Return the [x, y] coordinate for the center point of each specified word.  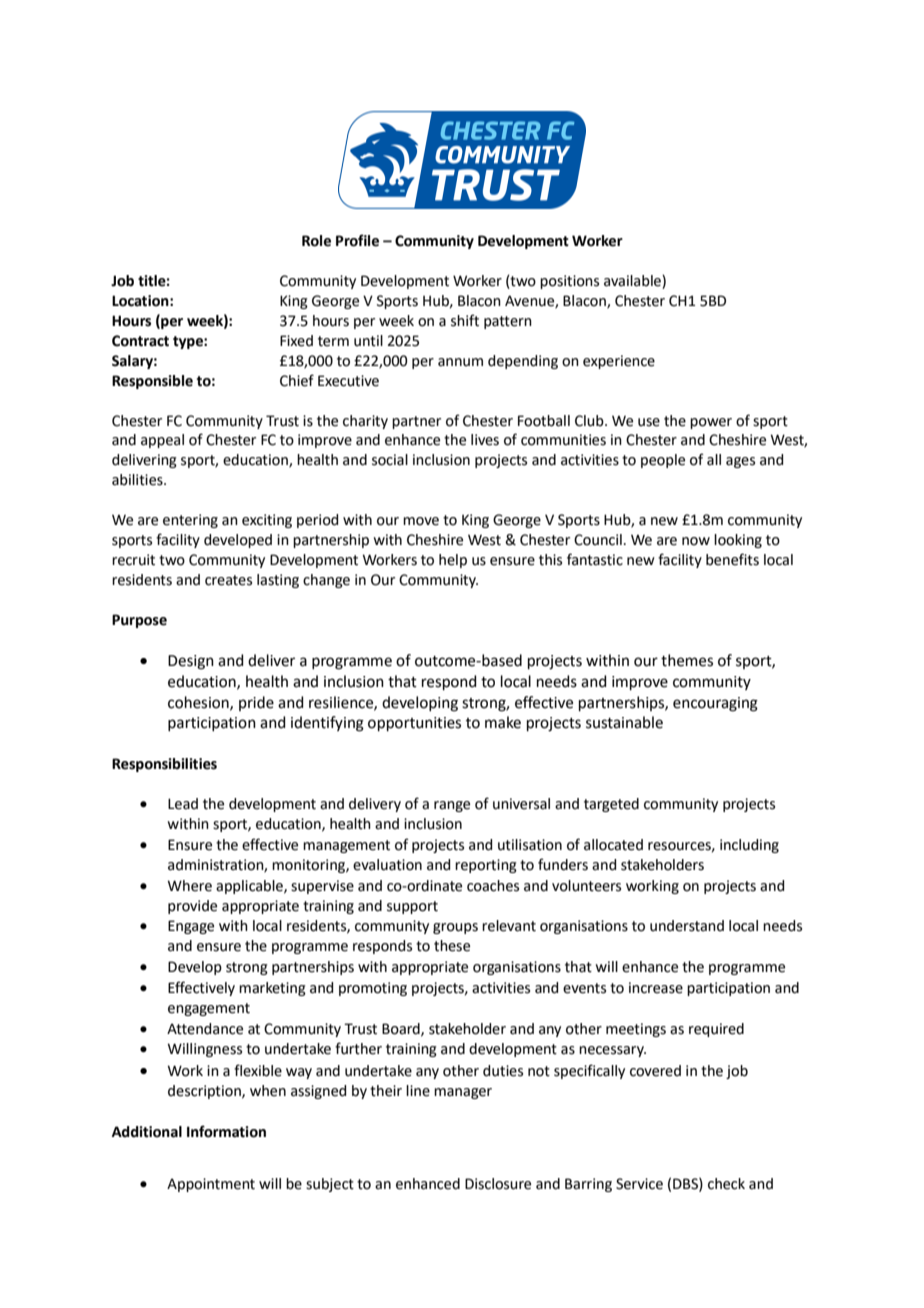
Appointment [211, 1185]
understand [687, 926]
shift [465, 320]
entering [190, 521]
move [421, 521]
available [633, 282]
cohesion [199, 703]
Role [316, 241]
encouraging [715, 704]
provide [192, 907]
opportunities [414, 724]
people [663, 461]
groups [455, 928]
